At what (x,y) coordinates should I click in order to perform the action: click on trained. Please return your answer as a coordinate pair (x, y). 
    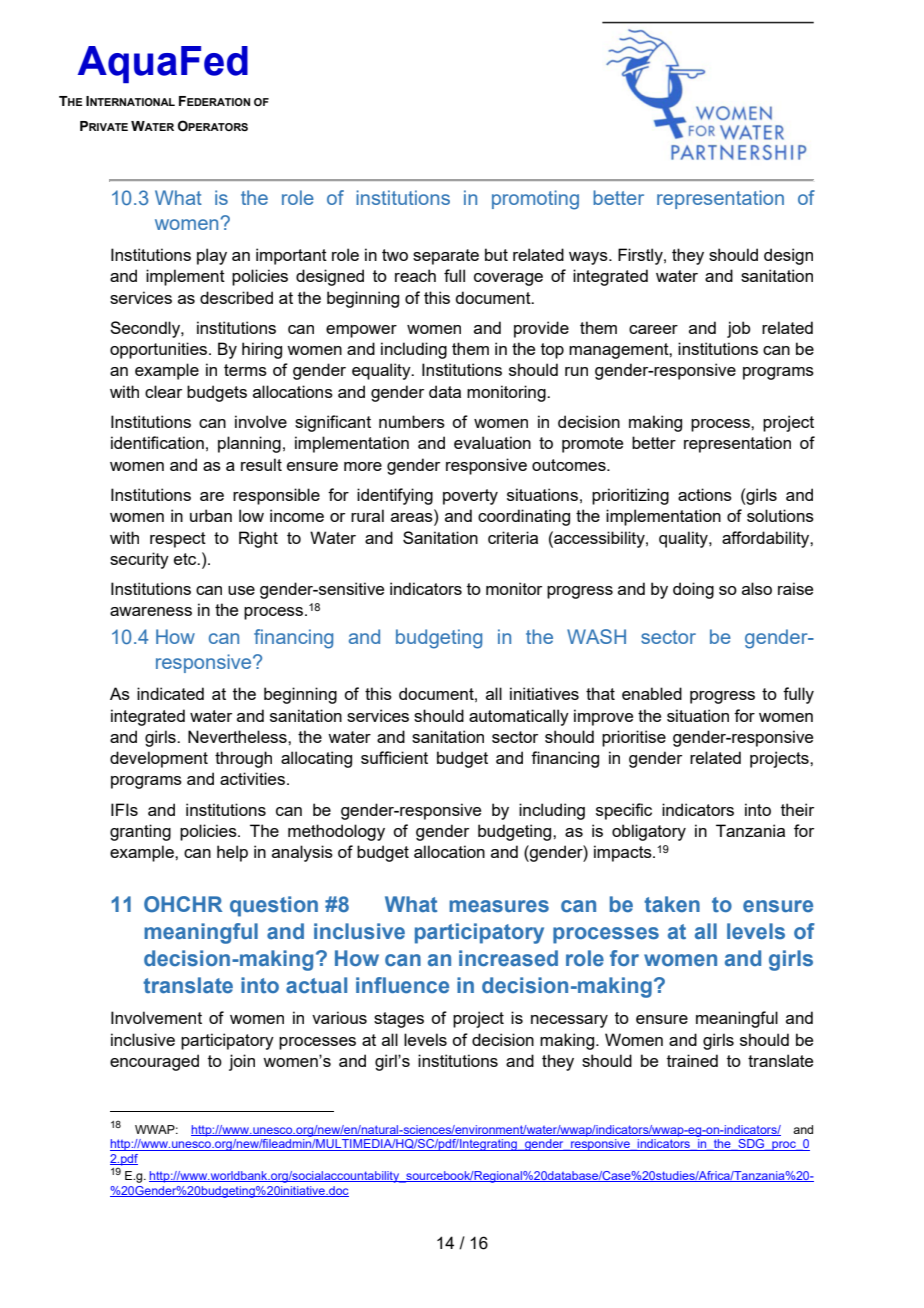
    Looking at the image, I should click on (692, 1060).
